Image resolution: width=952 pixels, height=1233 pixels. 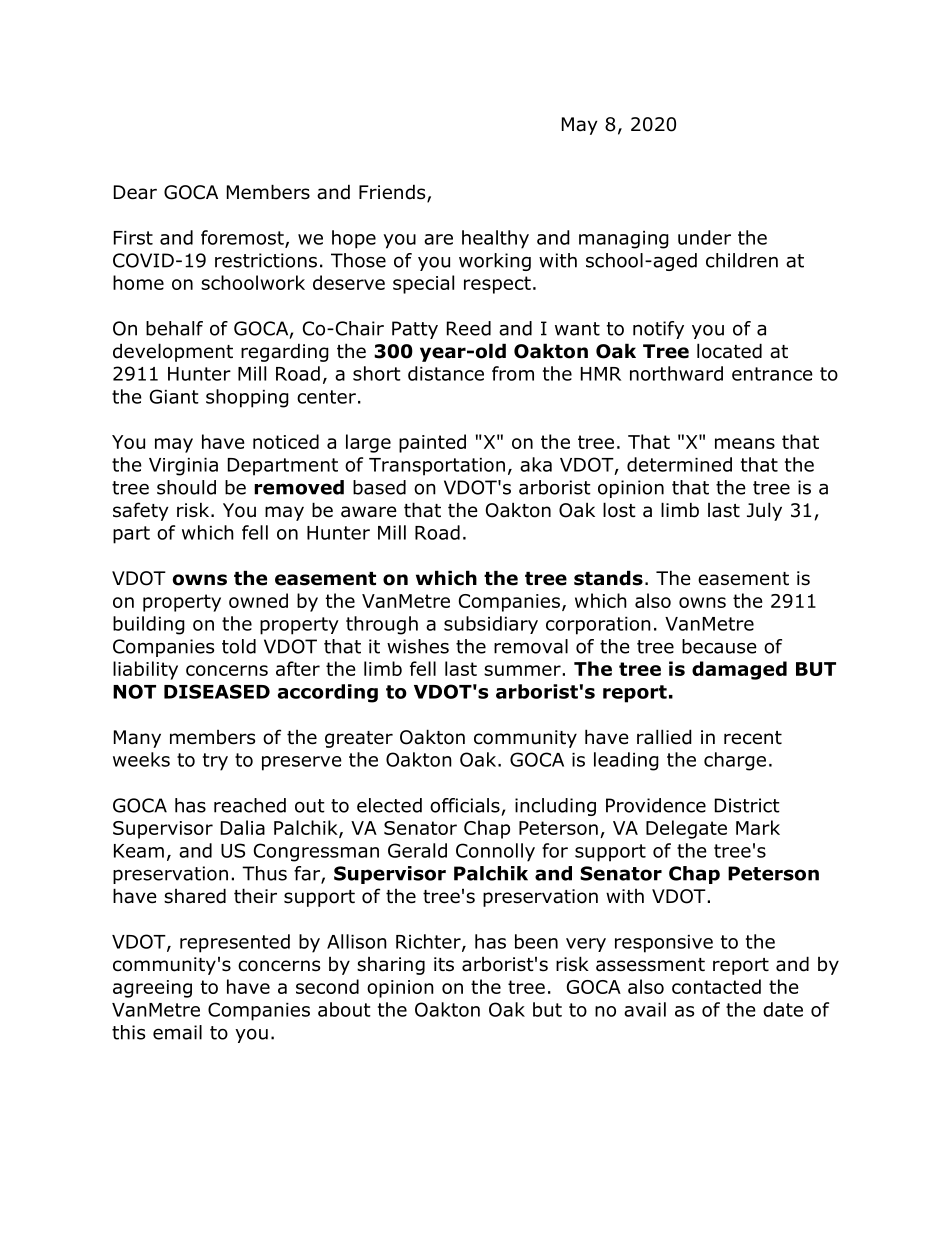 What do you see at coordinates (444, 964) in the image?
I see `its` at bounding box center [444, 964].
